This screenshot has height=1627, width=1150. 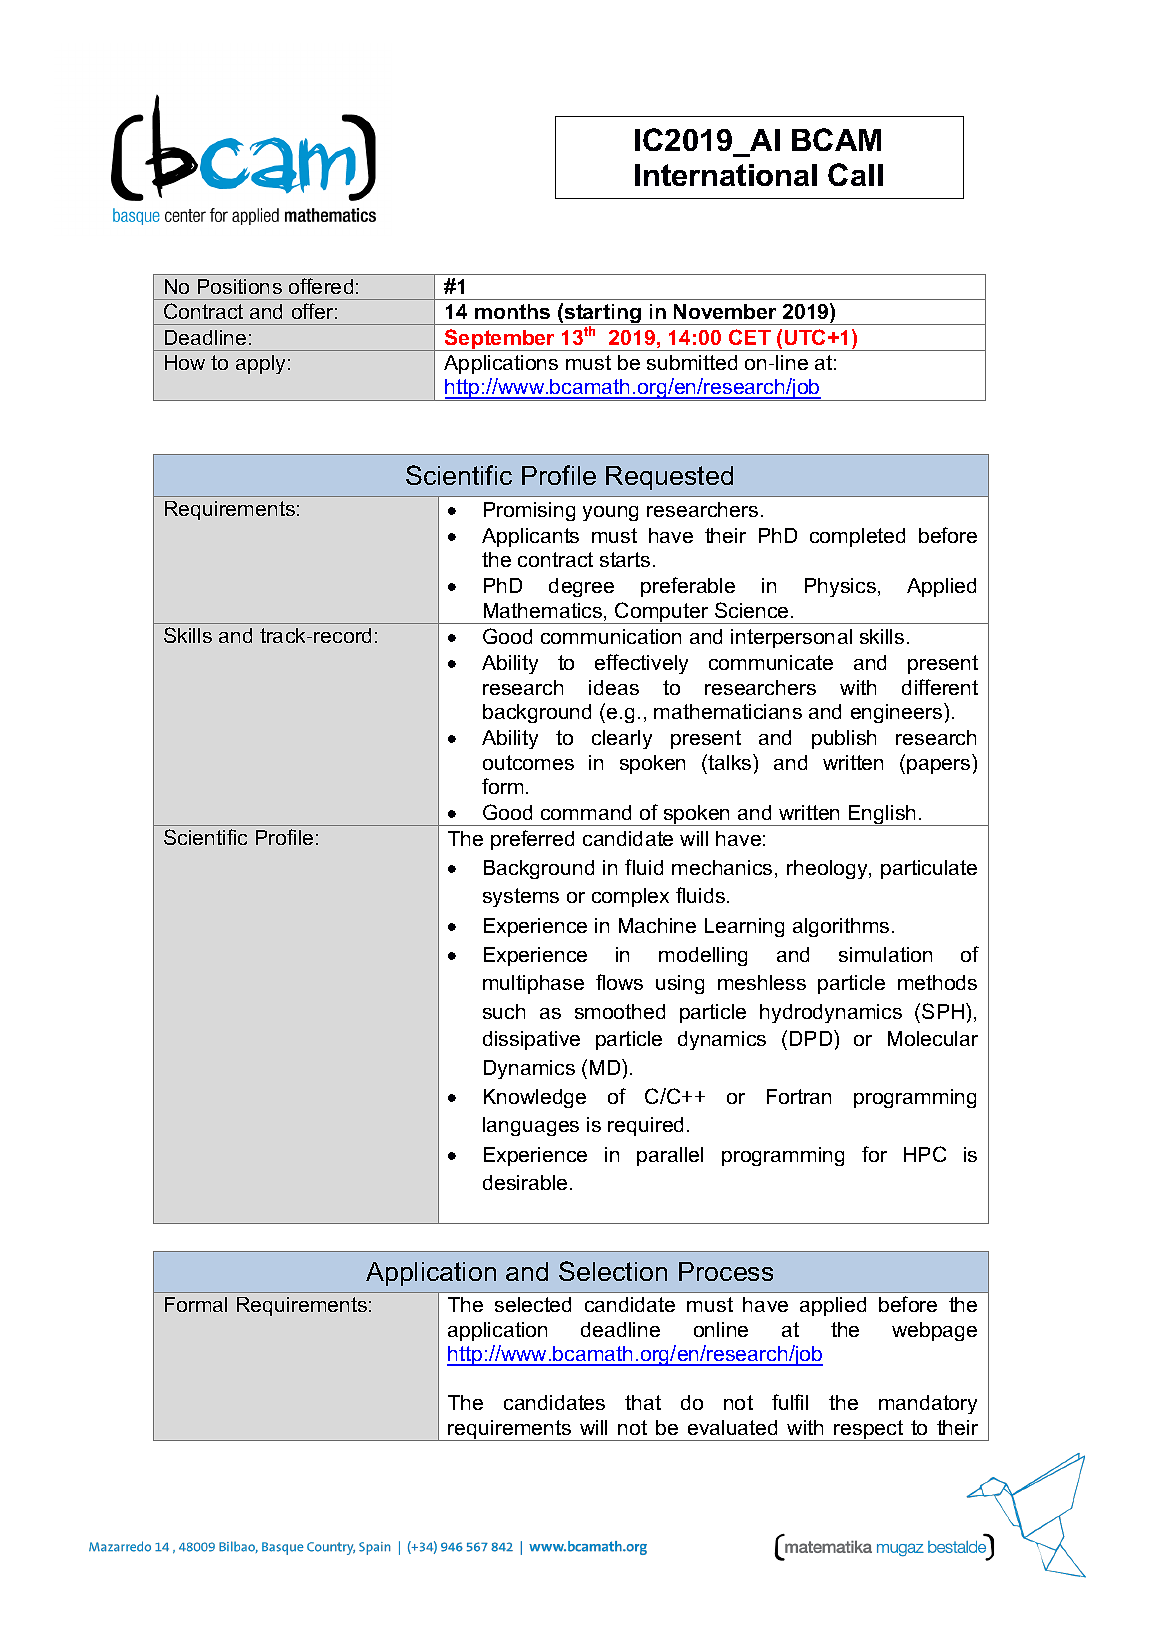 What do you see at coordinates (799, 1096) in the screenshot?
I see `Fortran` at bounding box center [799, 1096].
